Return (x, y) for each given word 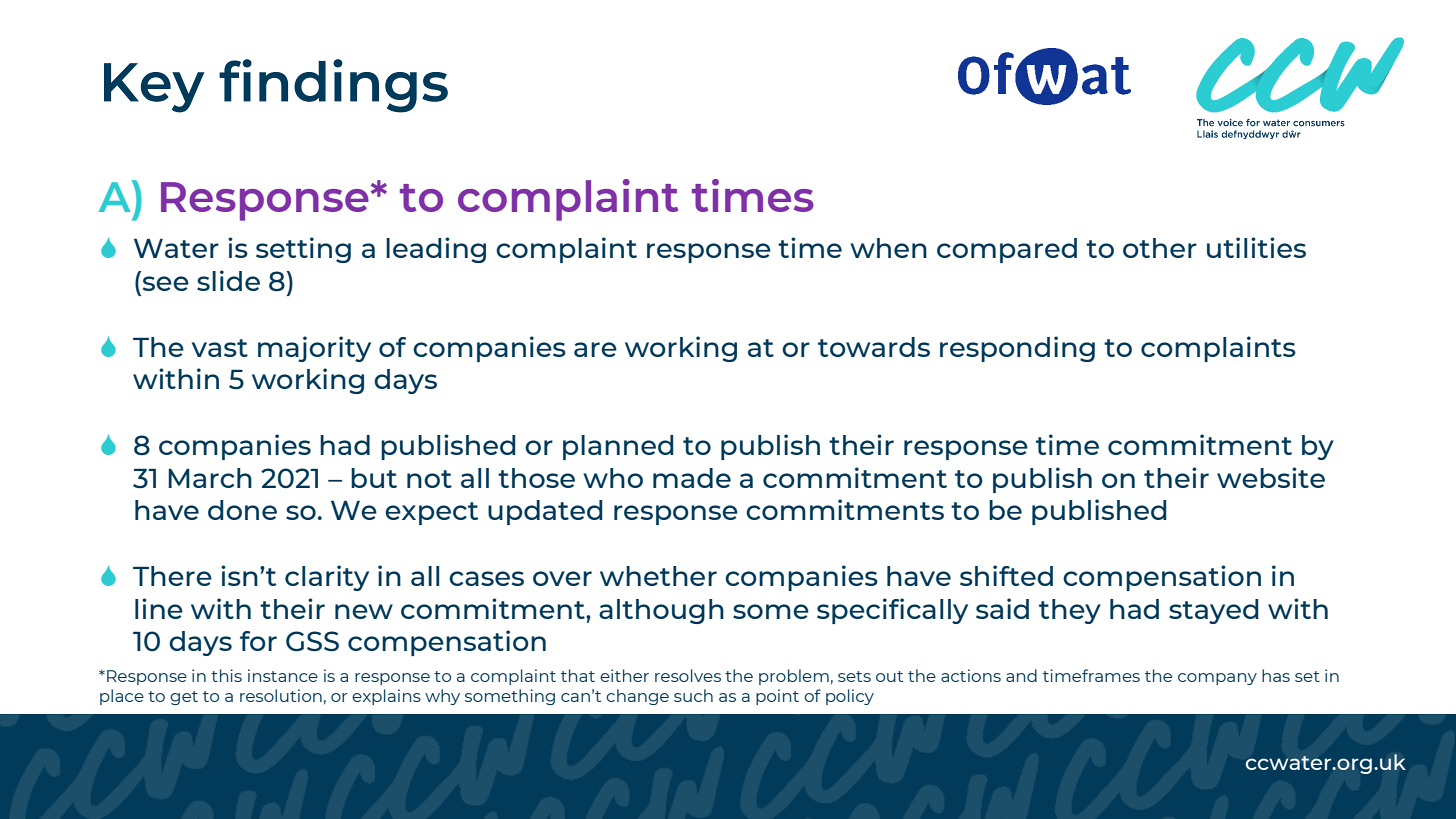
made (692, 478)
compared (1007, 250)
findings (333, 86)
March (210, 478)
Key (154, 88)
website (1271, 477)
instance (283, 675)
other (1160, 248)
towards (874, 347)
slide (228, 280)
